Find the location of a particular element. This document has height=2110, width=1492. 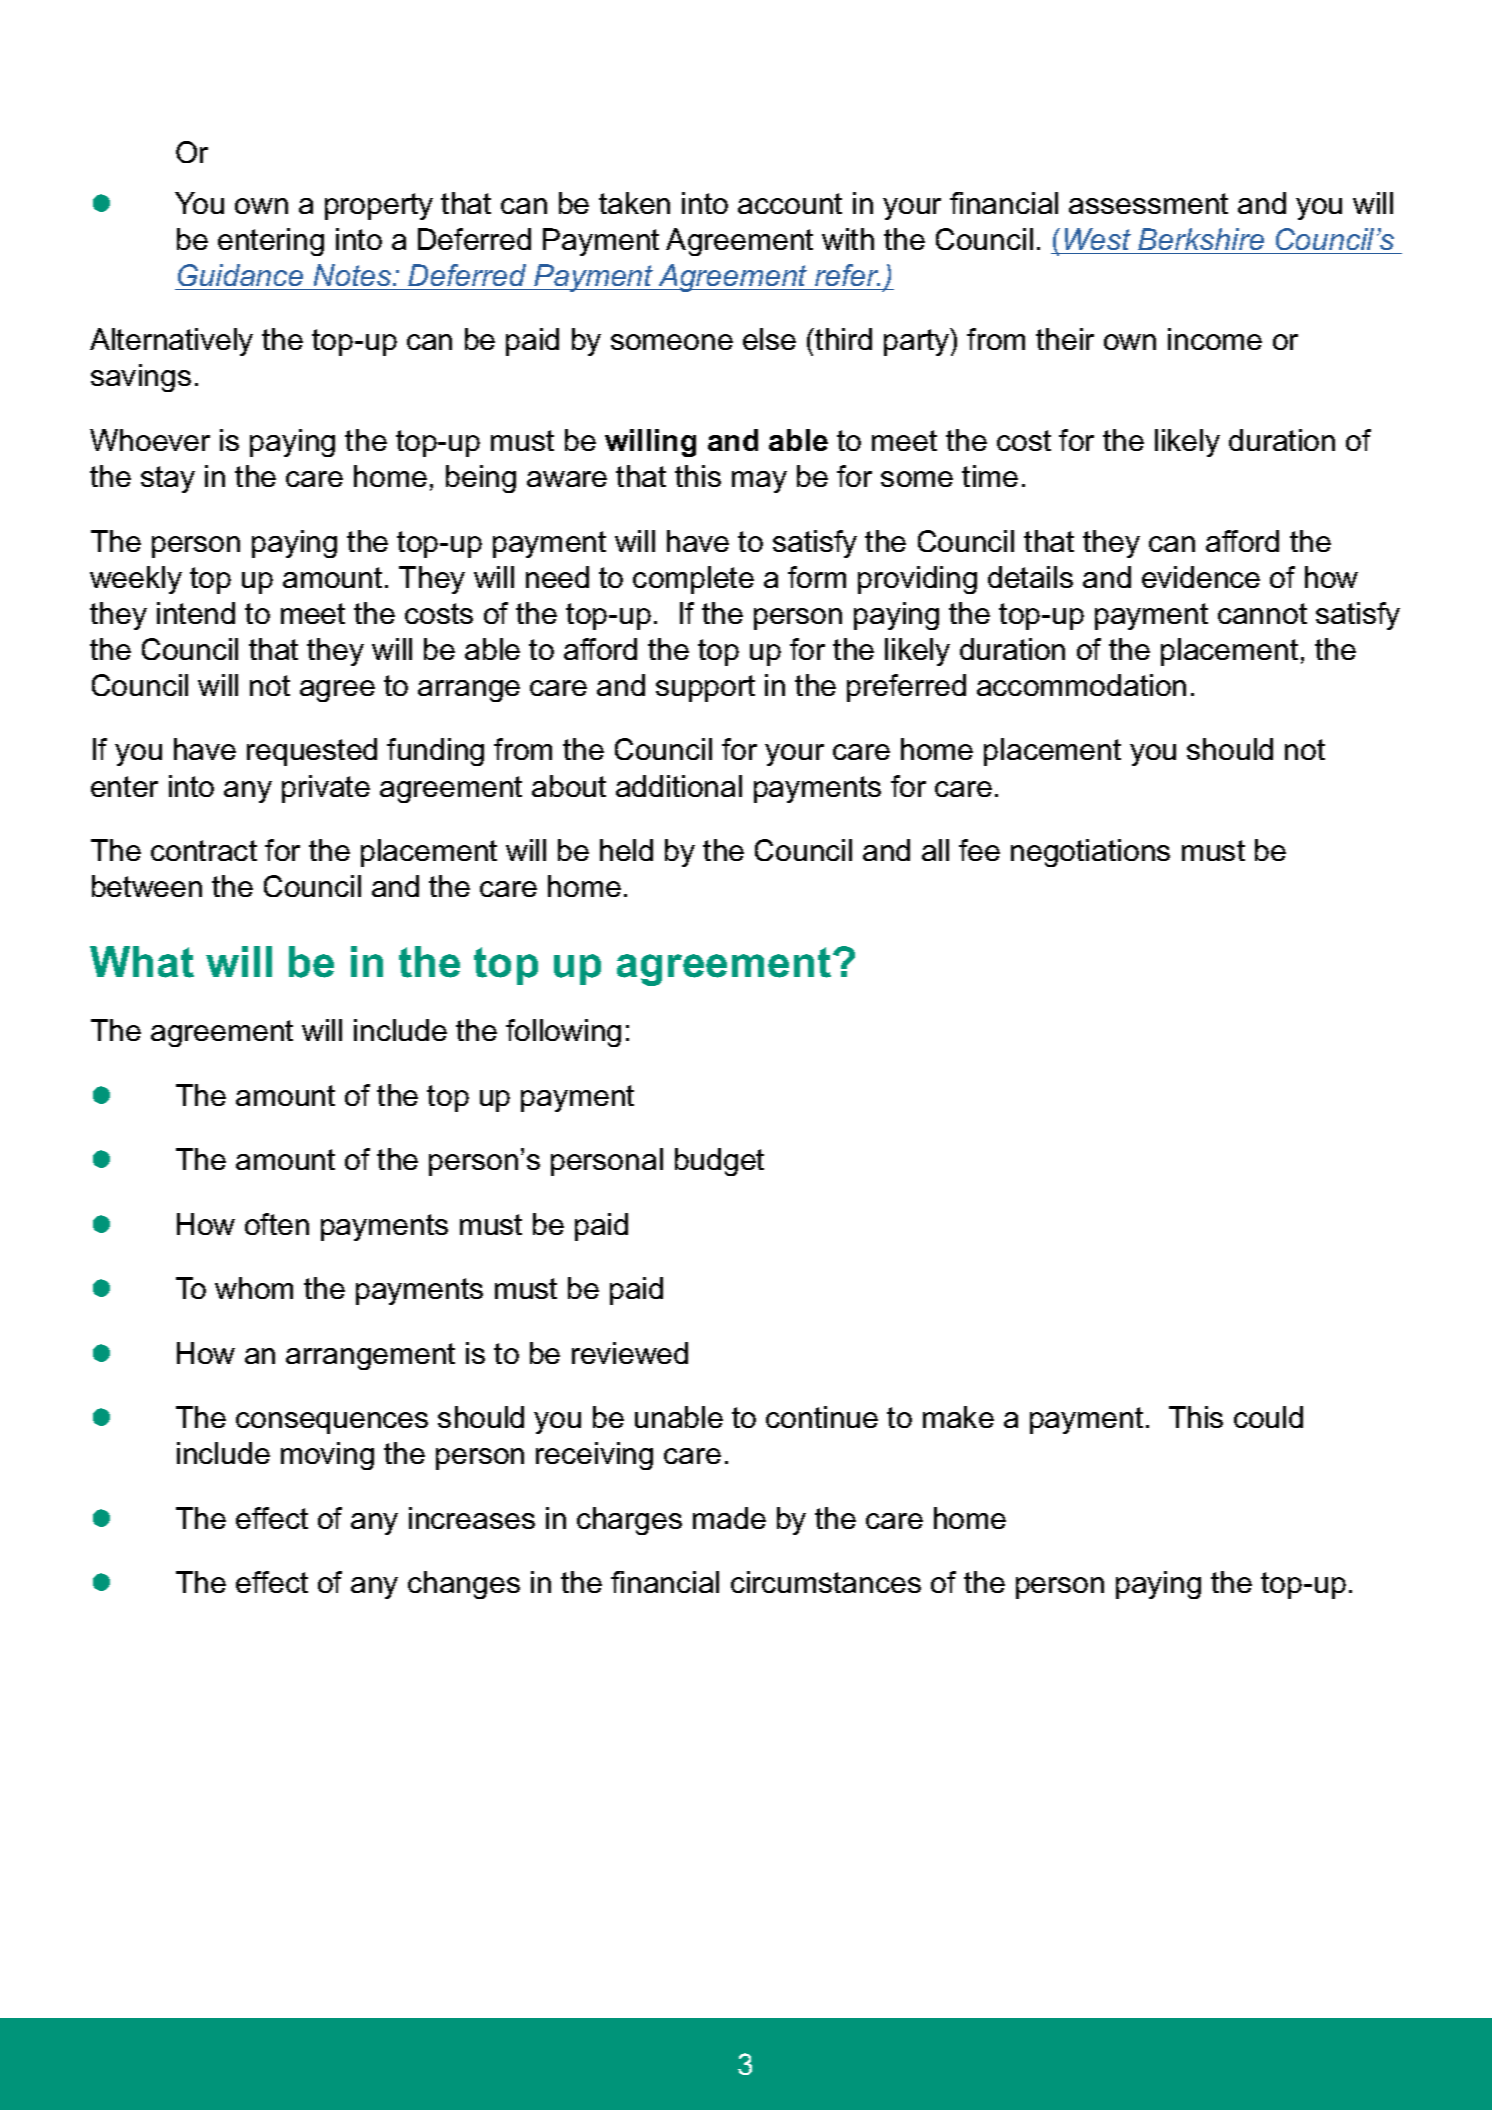

Guidance is located at coordinates (240, 275).
